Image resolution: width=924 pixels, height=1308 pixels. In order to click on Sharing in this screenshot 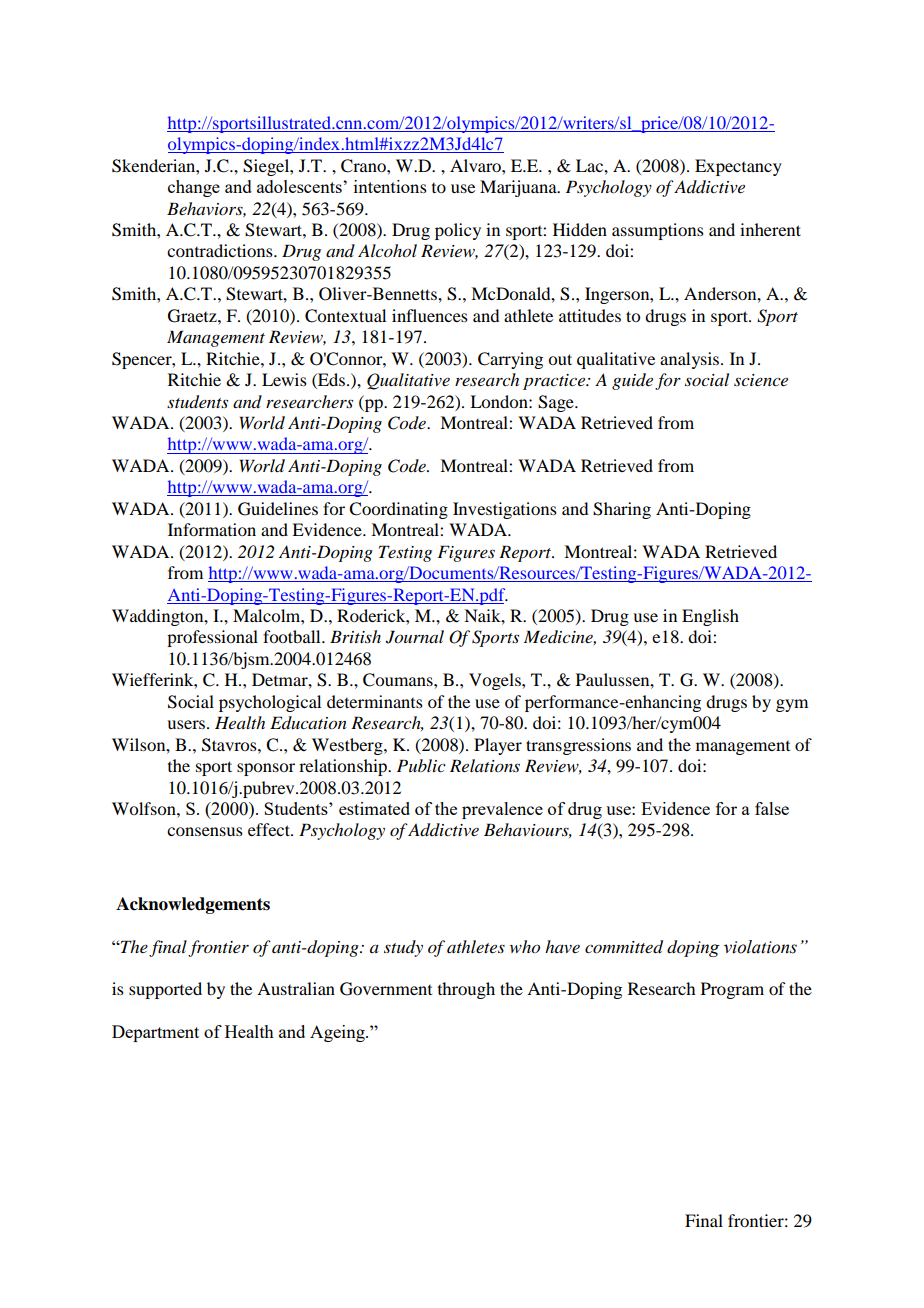, I will do `click(622, 510)`.
